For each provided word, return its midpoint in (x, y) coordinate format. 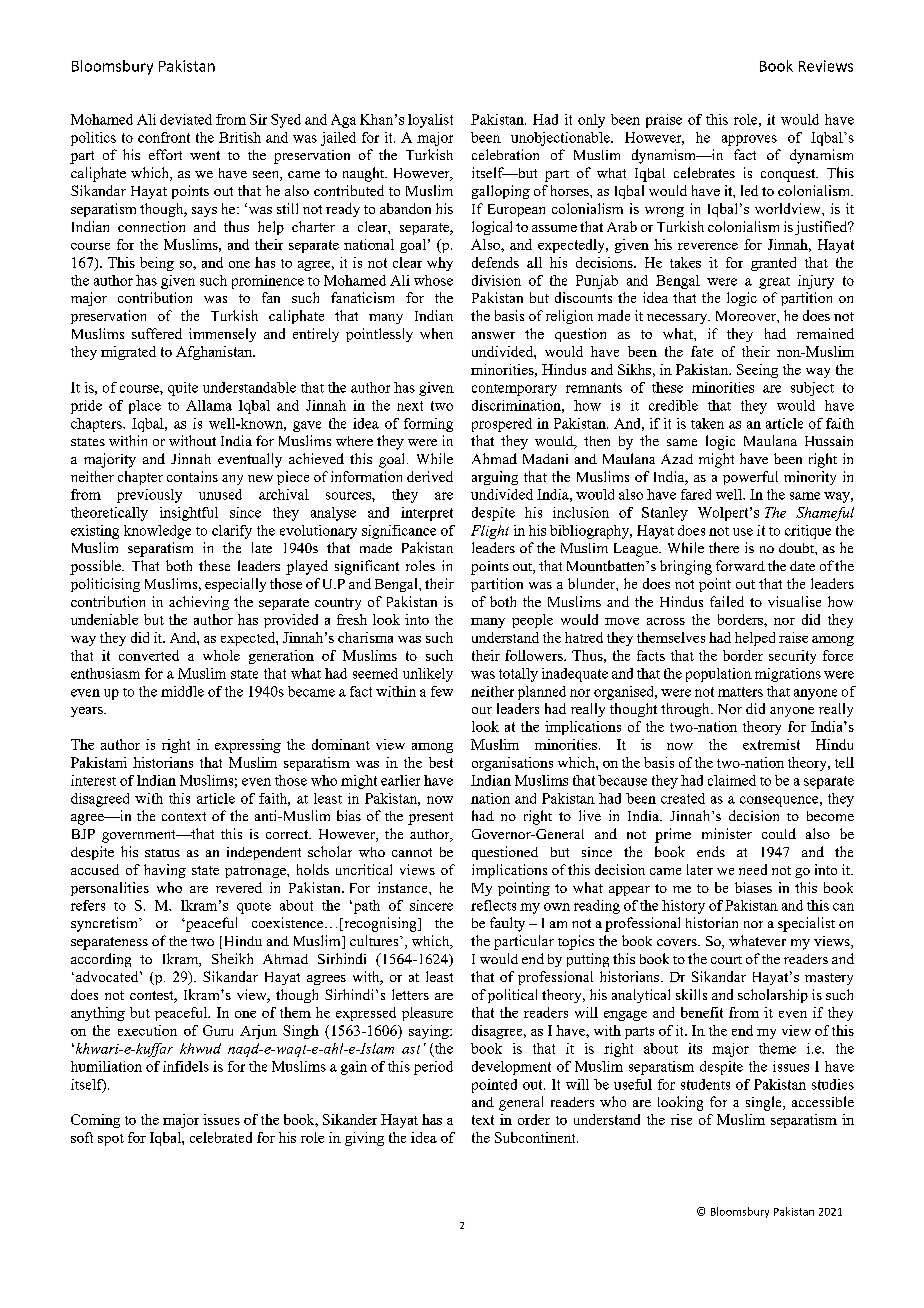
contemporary (514, 390)
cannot (412, 852)
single (765, 1103)
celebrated (221, 1137)
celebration (505, 154)
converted (149, 655)
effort (165, 154)
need (753, 869)
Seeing (757, 371)
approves (749, 140)
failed (727, 601)
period (433, 1068)
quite (183, 389)
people (532, 621)
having (165, 871)
